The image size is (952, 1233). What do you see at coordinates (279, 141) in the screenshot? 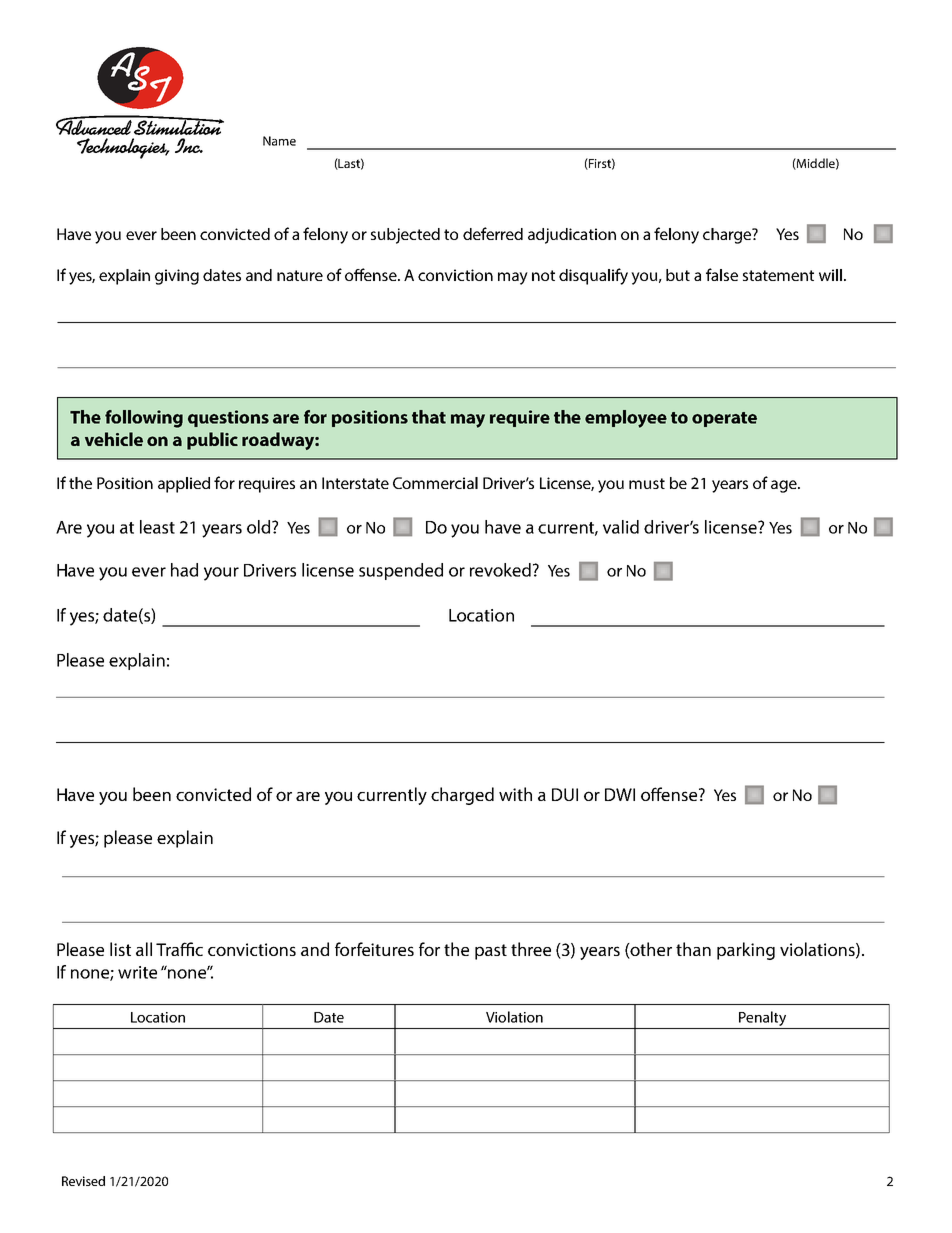
I see `Name` at bounding box center [279, 141].
